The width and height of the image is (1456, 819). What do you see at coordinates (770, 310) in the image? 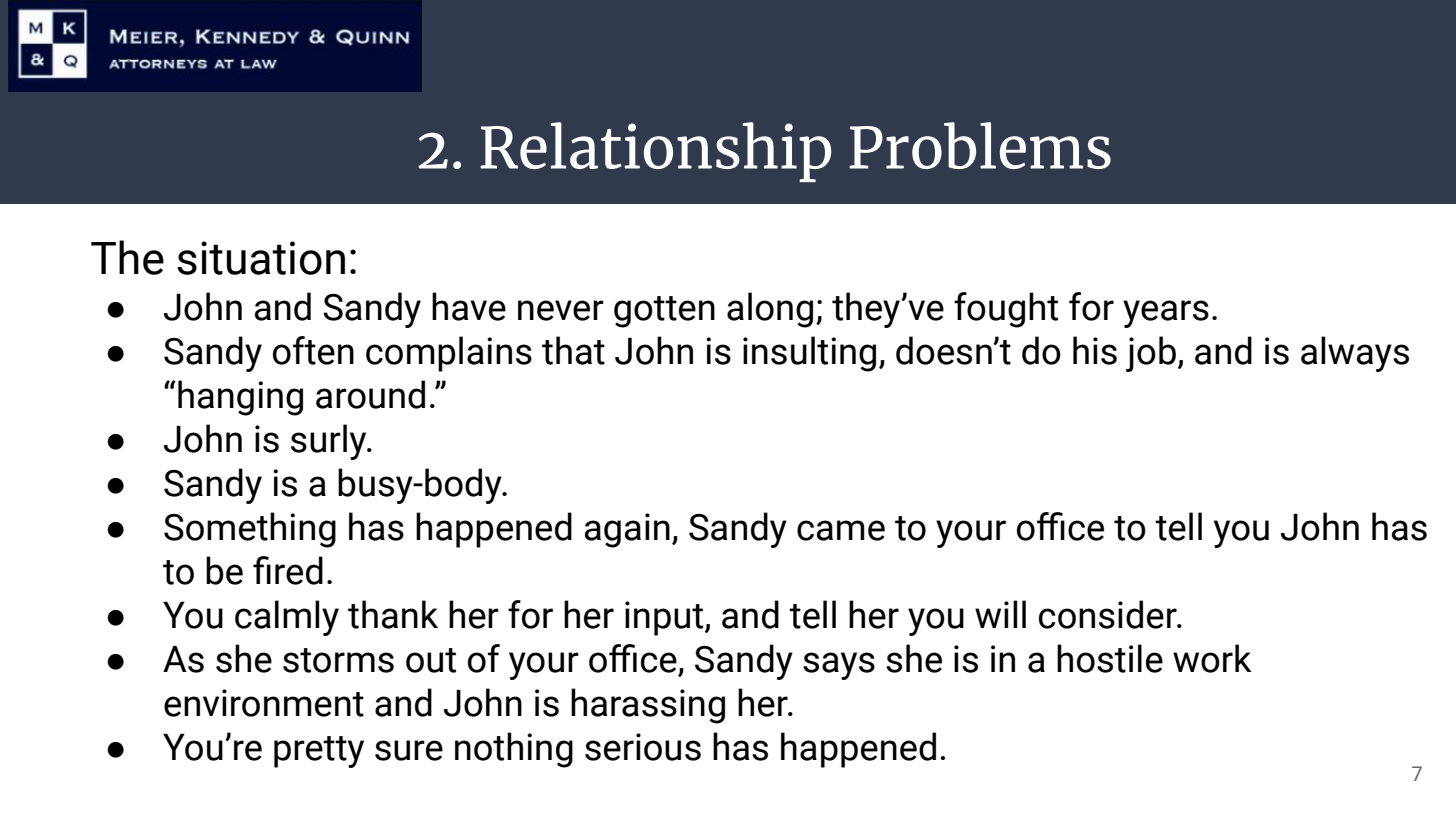
I see `along` at bounding box center [770, 310].
